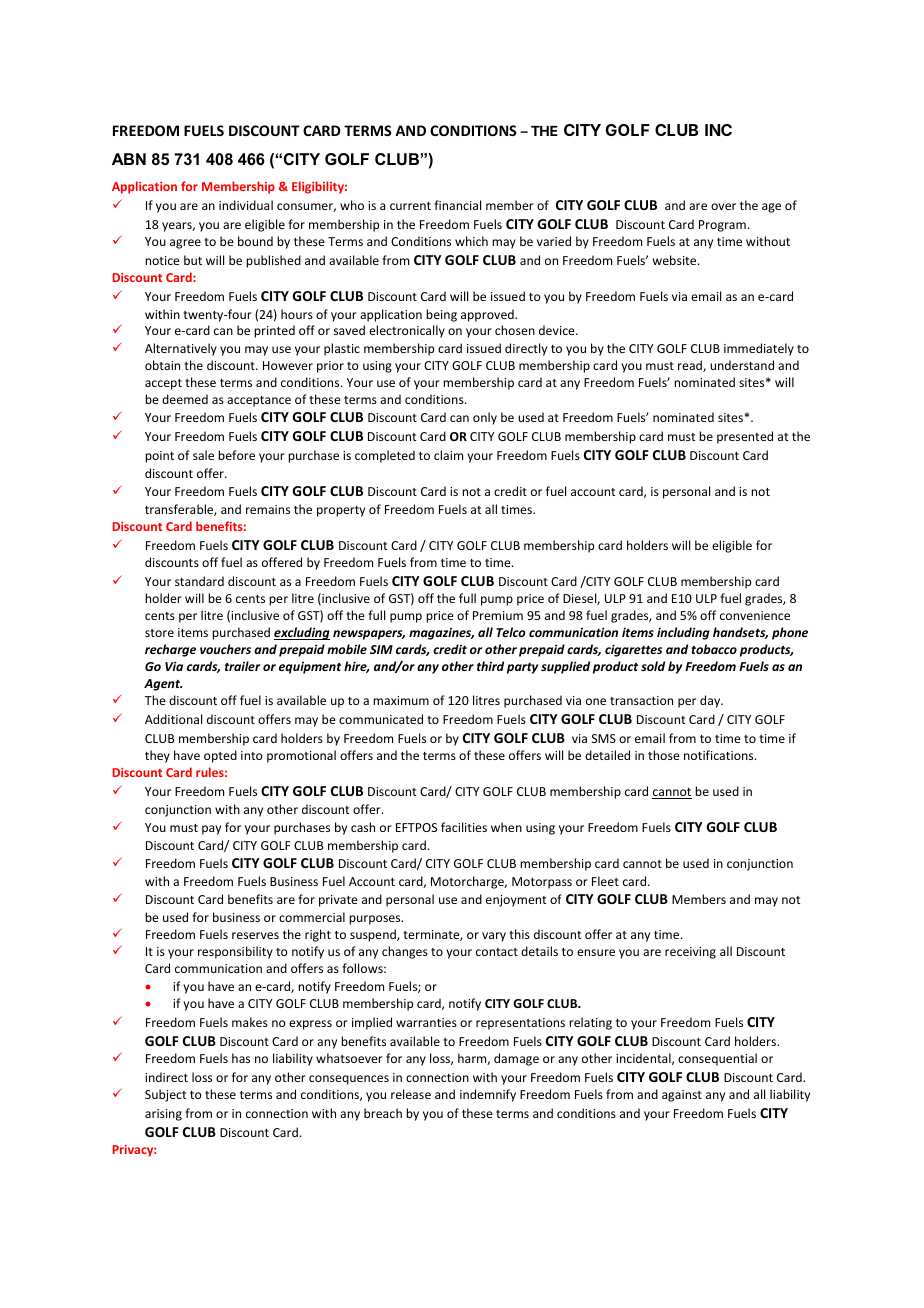  Describe the element at coordinates (246, 205) in the image. I see `individual` at that location.
